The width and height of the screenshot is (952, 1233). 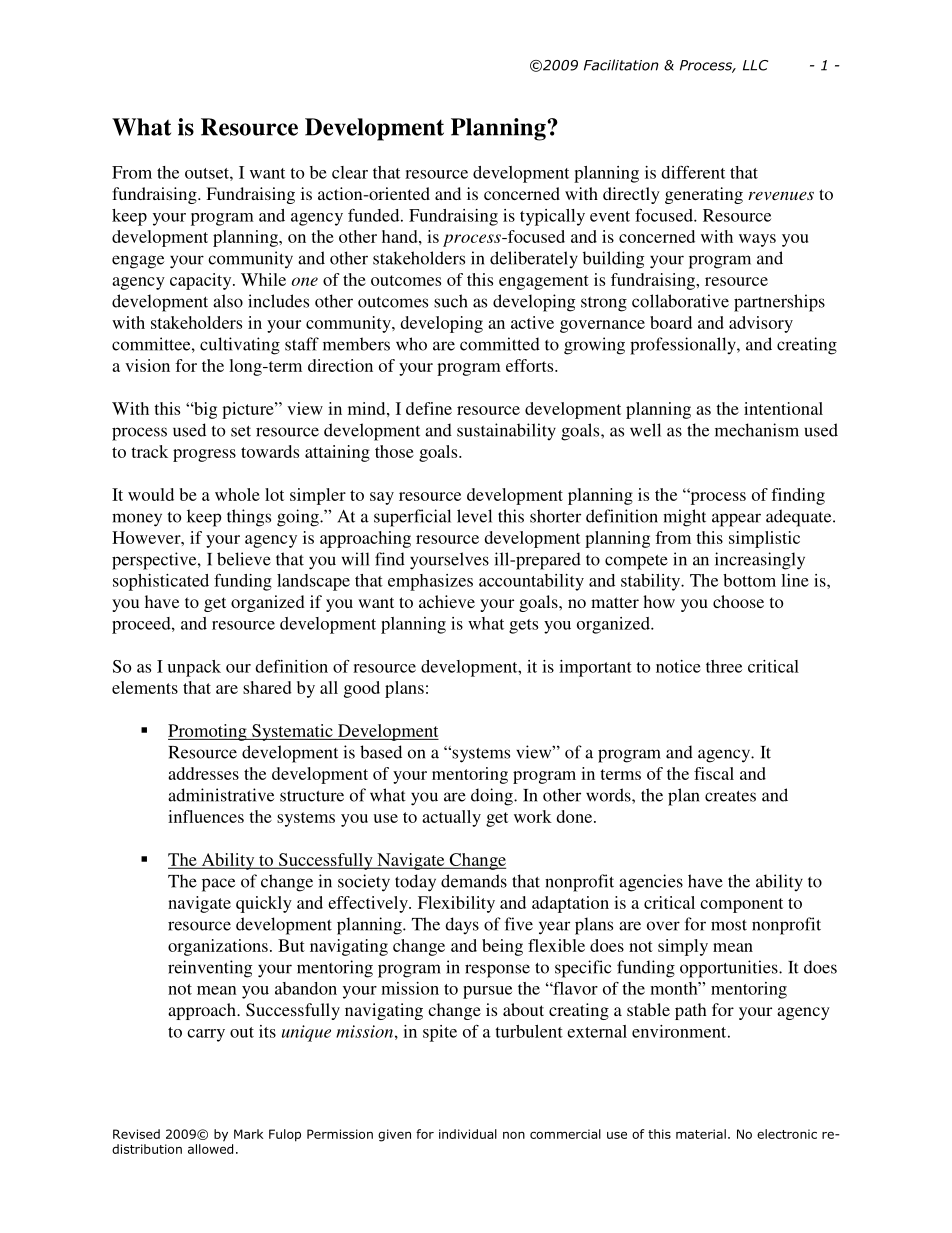 I want to click on LLC, so click(x=755, y=65).
